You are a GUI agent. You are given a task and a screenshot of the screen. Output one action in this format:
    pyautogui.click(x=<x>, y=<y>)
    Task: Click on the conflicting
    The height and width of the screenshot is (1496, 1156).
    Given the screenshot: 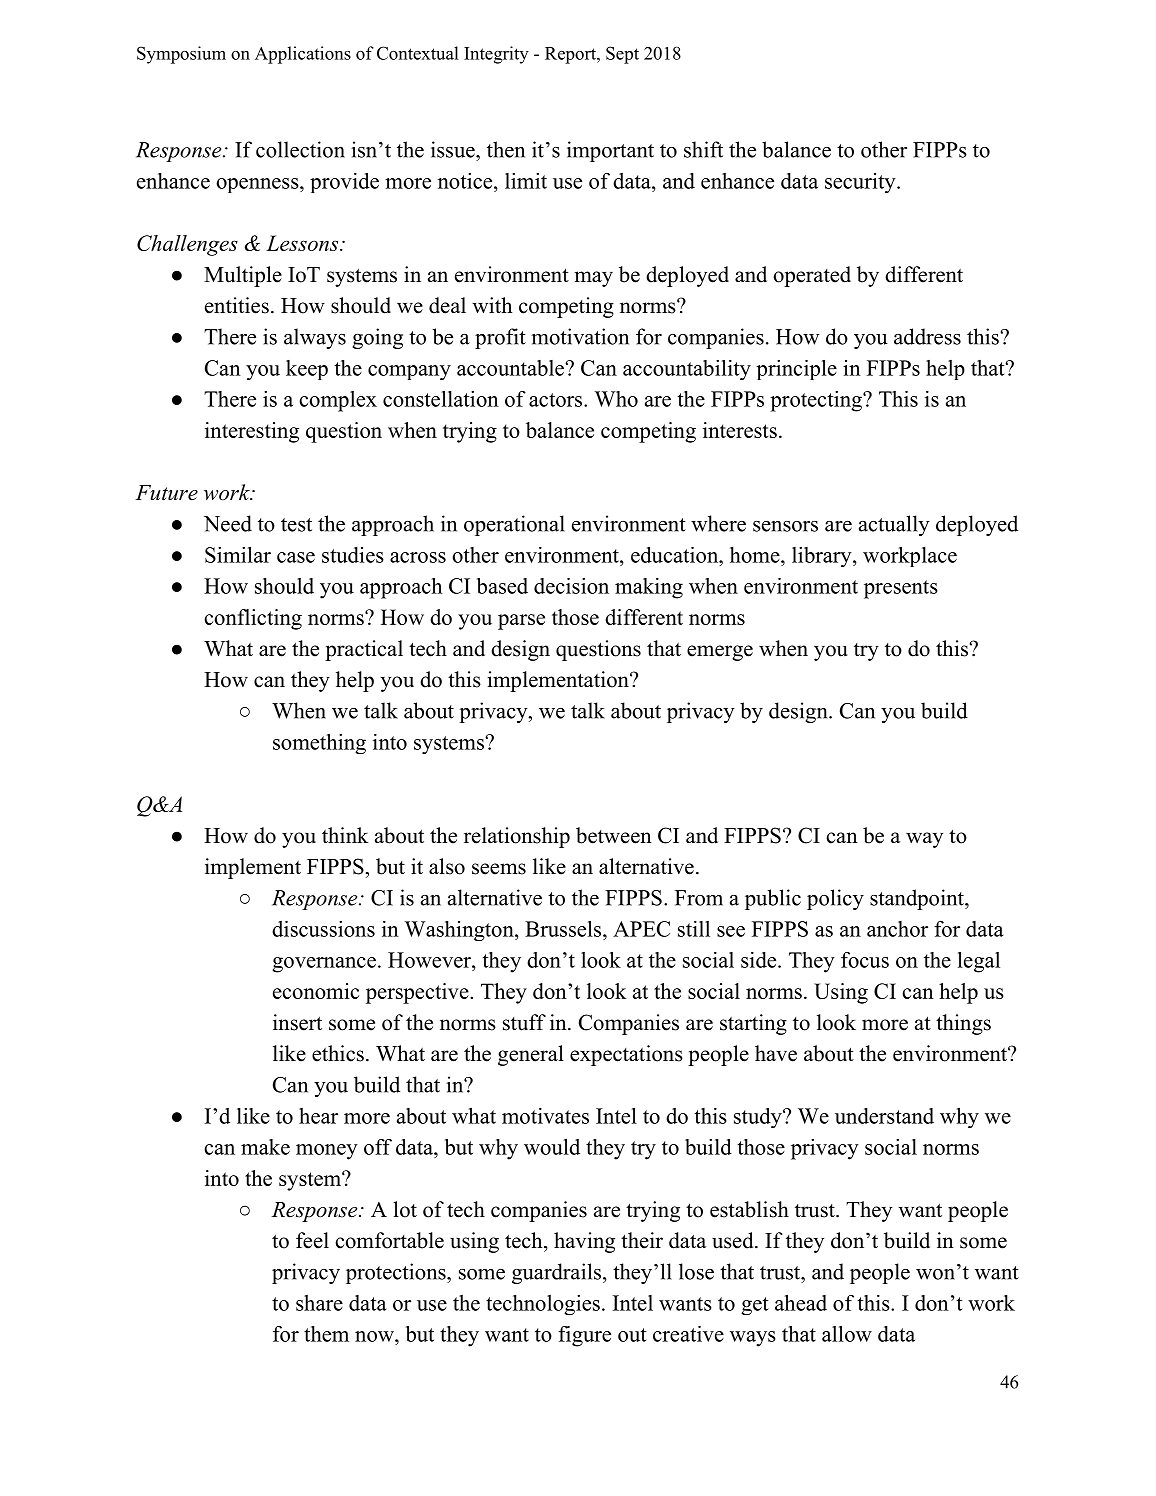 What is the action you would take?
    pyautogui.click(x=253, y=619)
